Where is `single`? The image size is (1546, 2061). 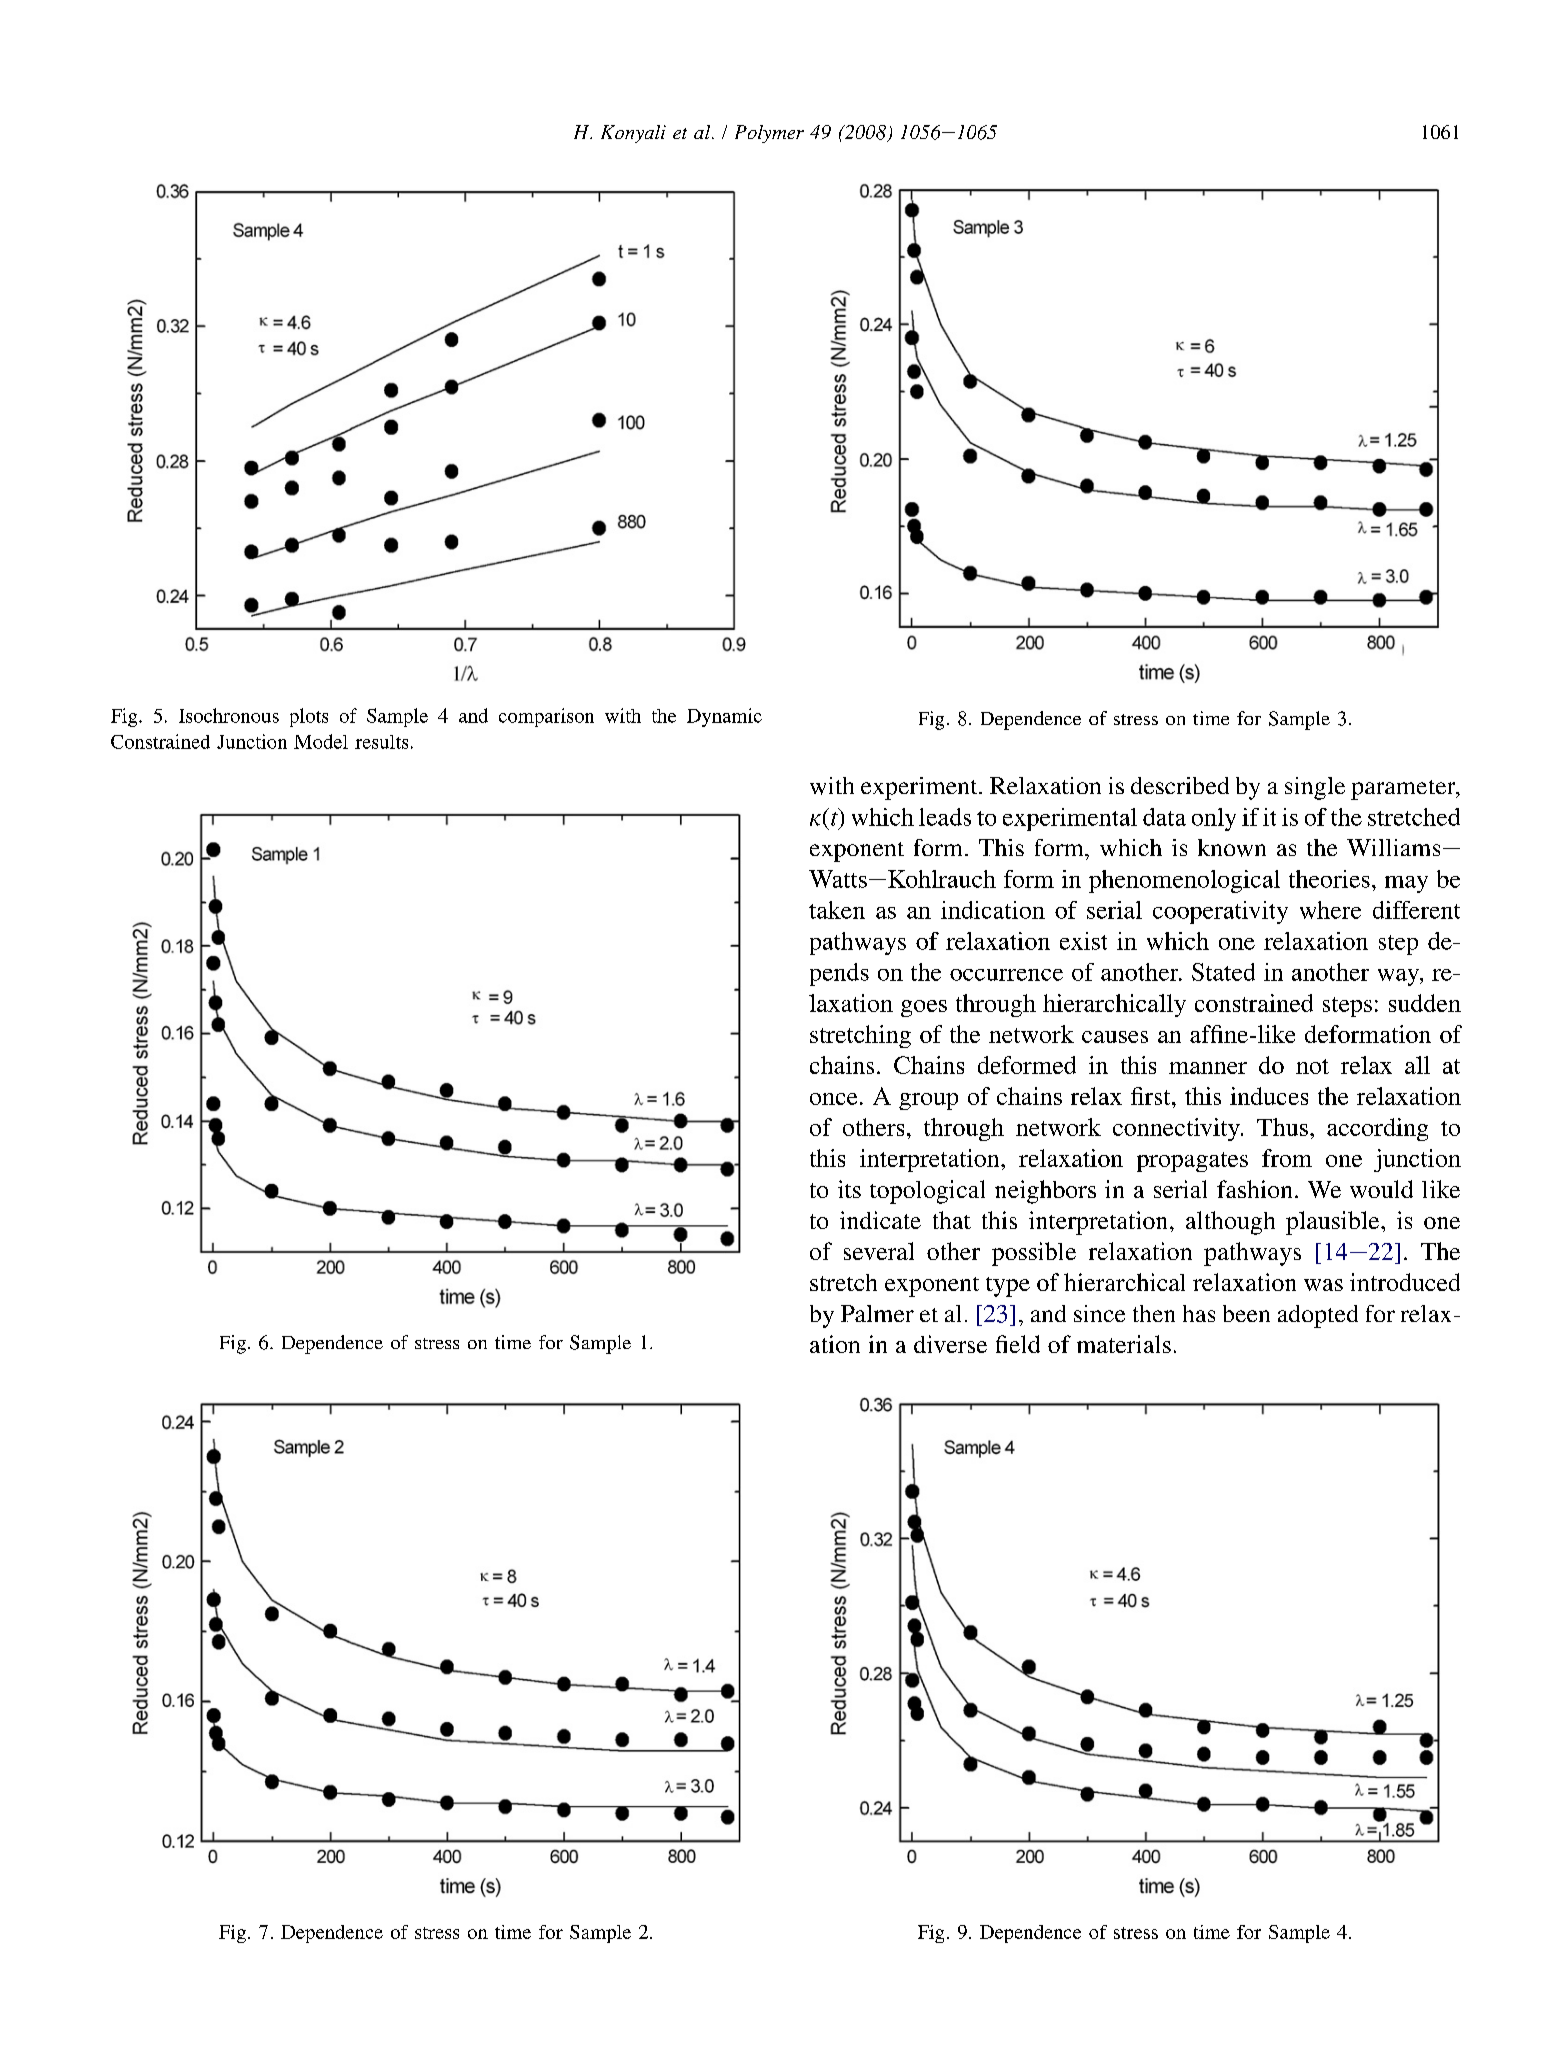 single is located at coordinates (1315, 788).
